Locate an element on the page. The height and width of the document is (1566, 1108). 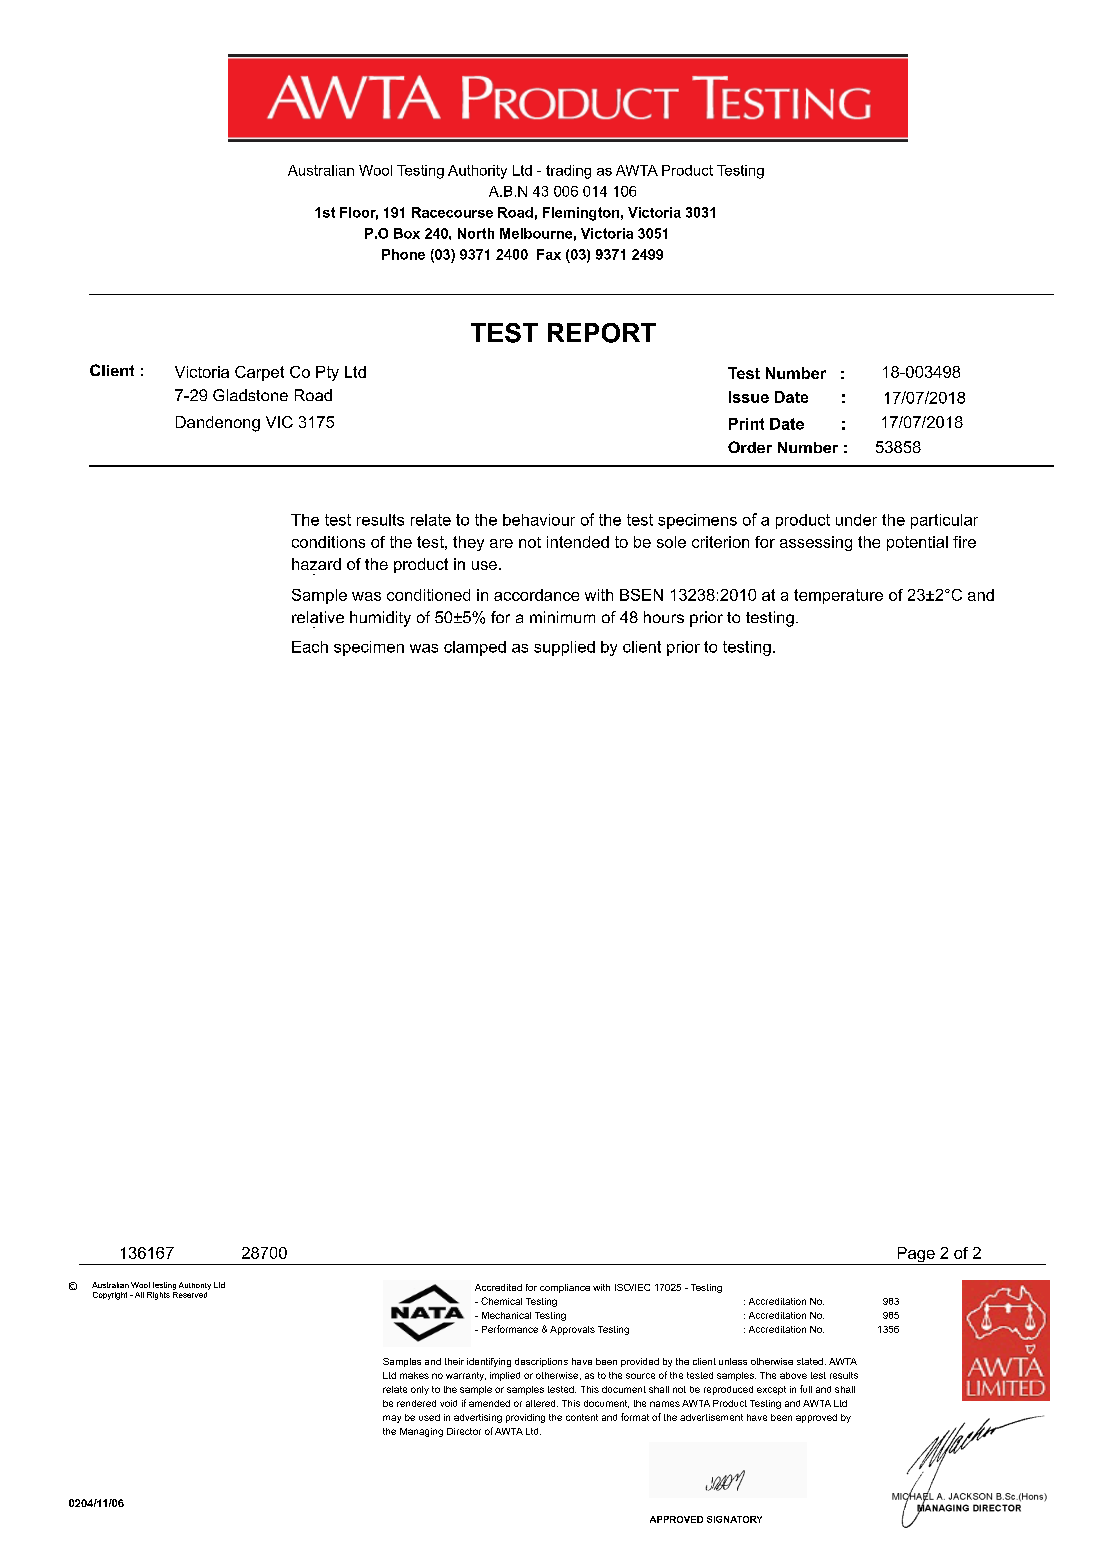
providing is located at coordinates (525, 1418).
